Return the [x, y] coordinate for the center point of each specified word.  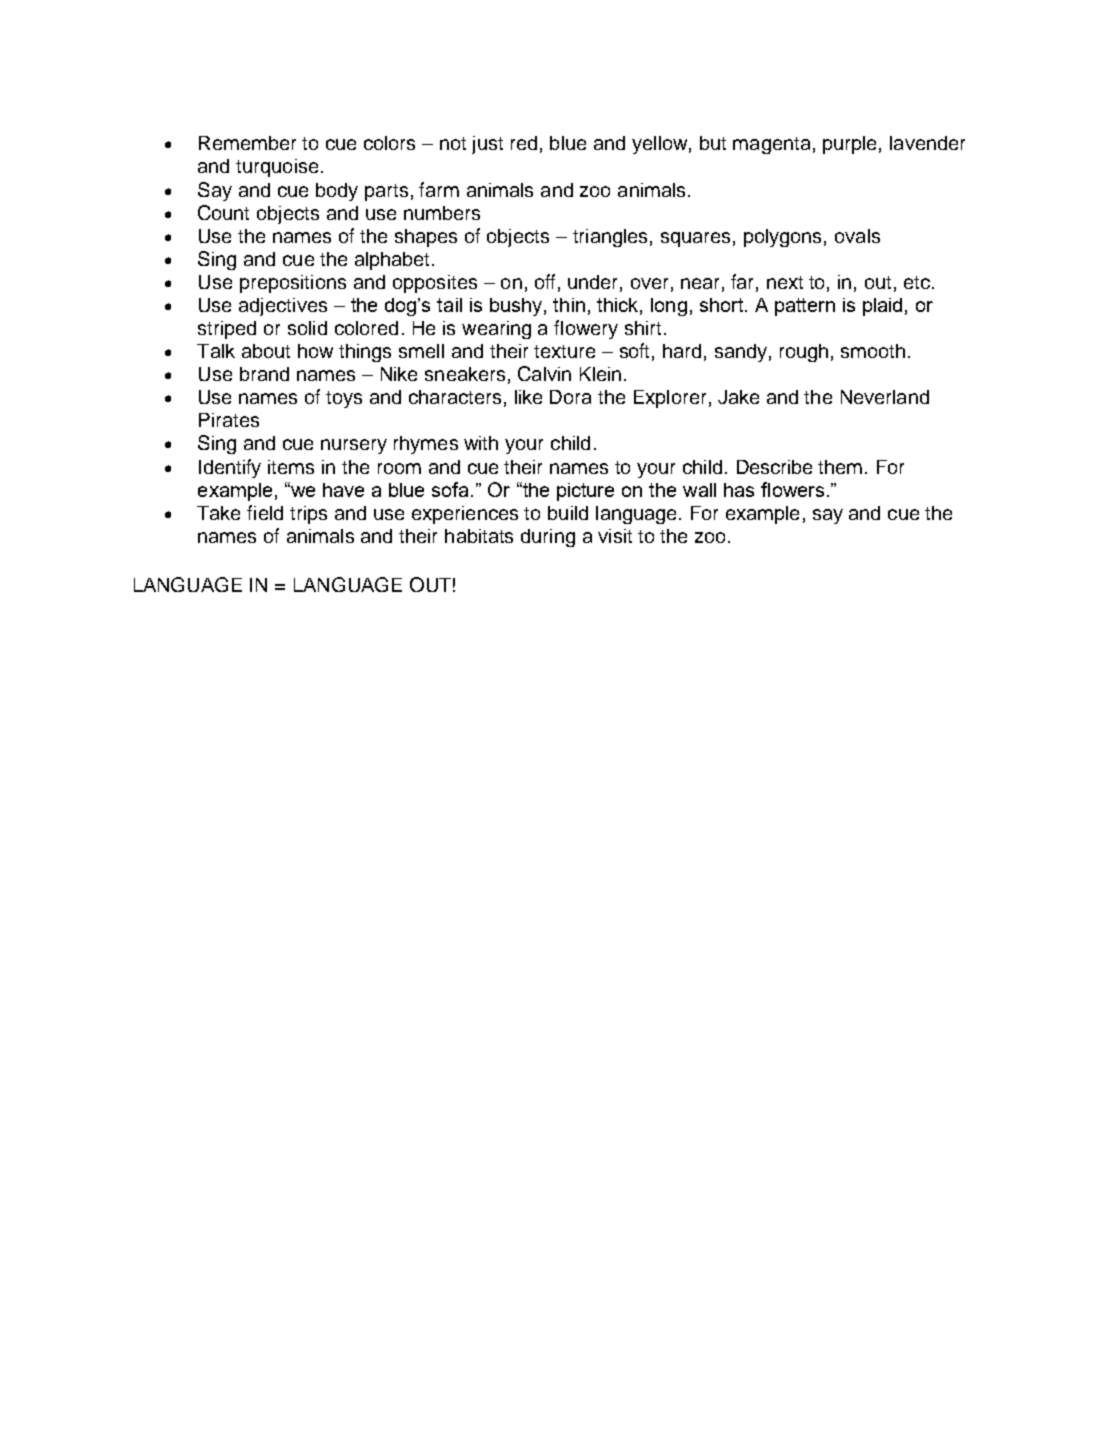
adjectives [283, 307]
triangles [610, 238]
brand [264, 374]
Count [223, 212]
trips [308, 515]
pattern [805, 307]
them [840, 467]
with [481, 443]
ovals [857, 236]
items [291, 467]
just [487, 145]
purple [849, 145]
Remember [247, 143]
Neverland [885, 397]
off [545, 281]
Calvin [544, 373]
